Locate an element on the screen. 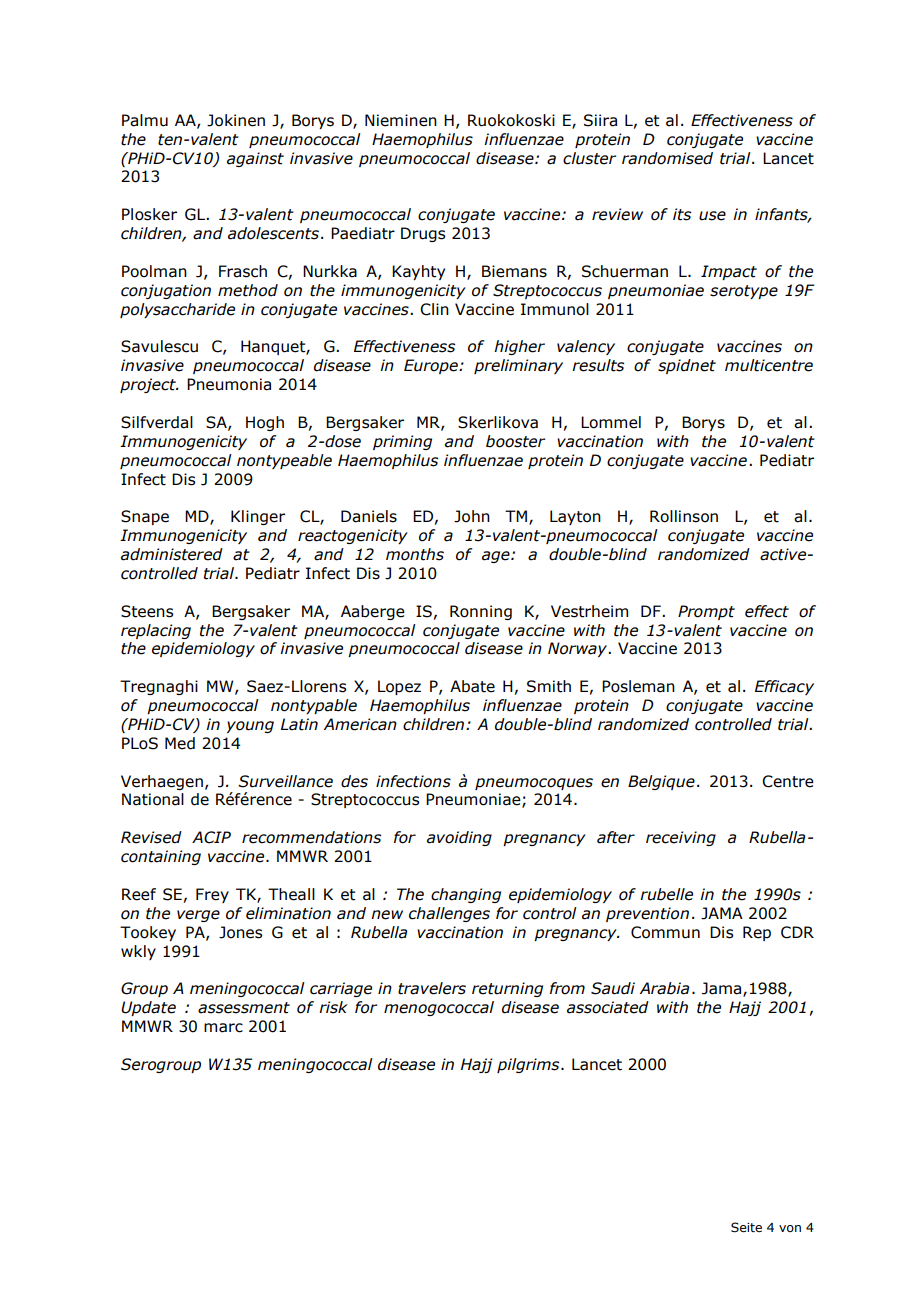 Image resolution: width=924 pixels, height=1308 pixels. Seite is located at coordinates (746, 1227).
